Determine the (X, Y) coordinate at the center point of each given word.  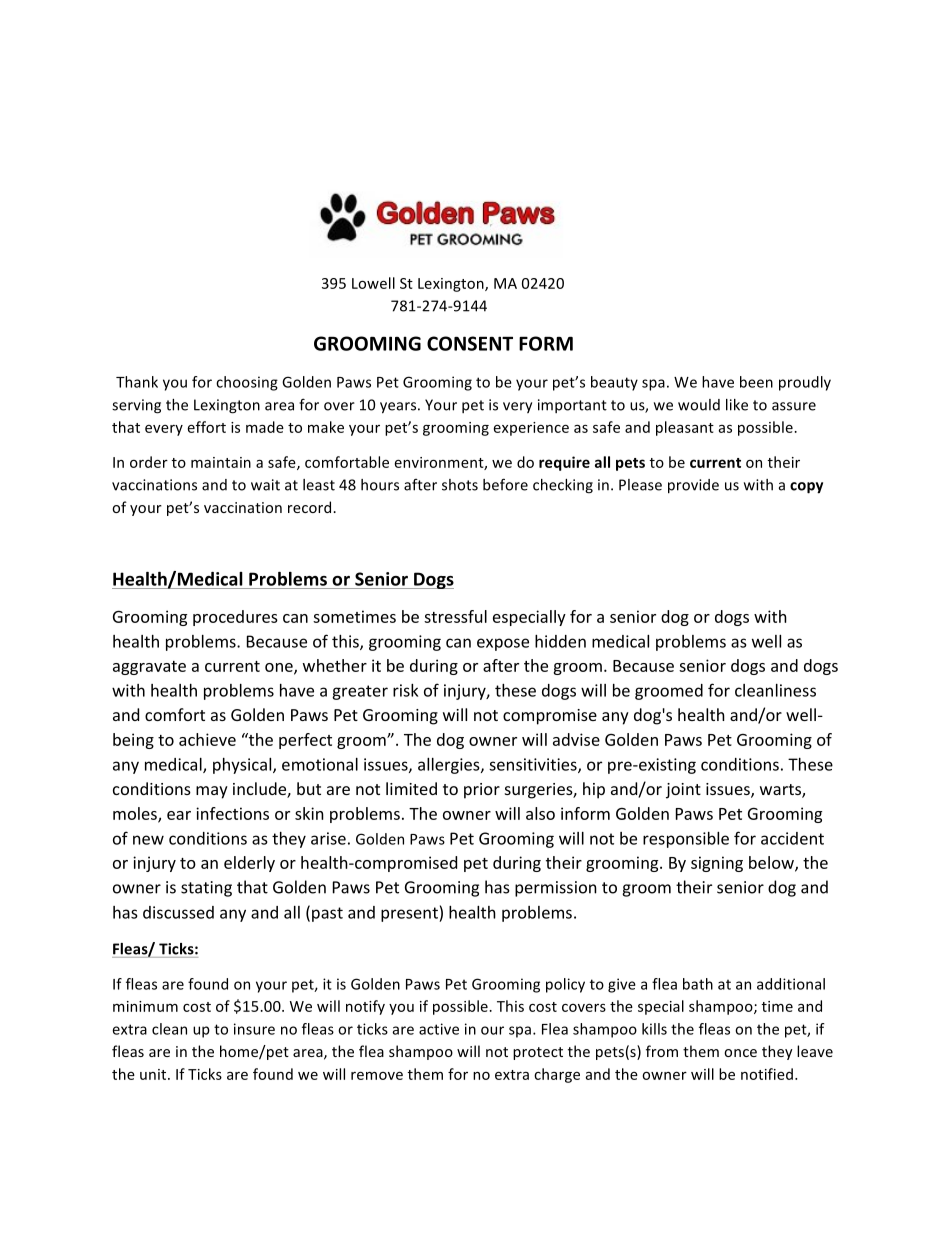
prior (482, 791)
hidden (560, 641)
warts (781, 791)
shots (460, 485)
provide (693, 486)
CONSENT (470, 343)
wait (265, 485)
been (756, 382)
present (410, 914)
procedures (235, 618)
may (212, 792)
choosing (247, 383)
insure (254, 1029)
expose (503, 644)
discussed (178, 912)
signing (717, 864)
